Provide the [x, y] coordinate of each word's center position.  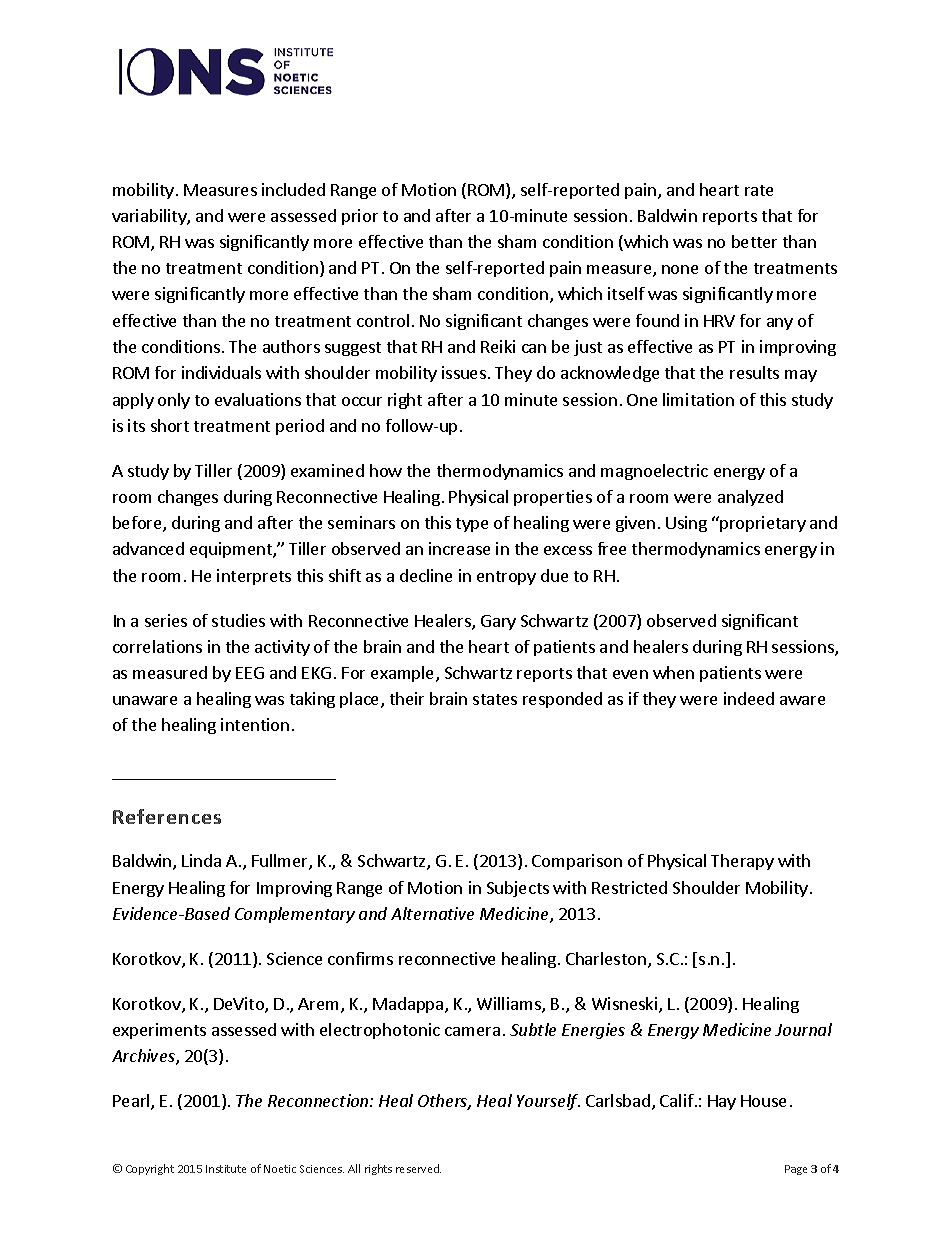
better [754, 241]
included [293, 189]
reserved [418, 1168]
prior [360, 217]
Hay [722, 1102]
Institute [226, 1169]
